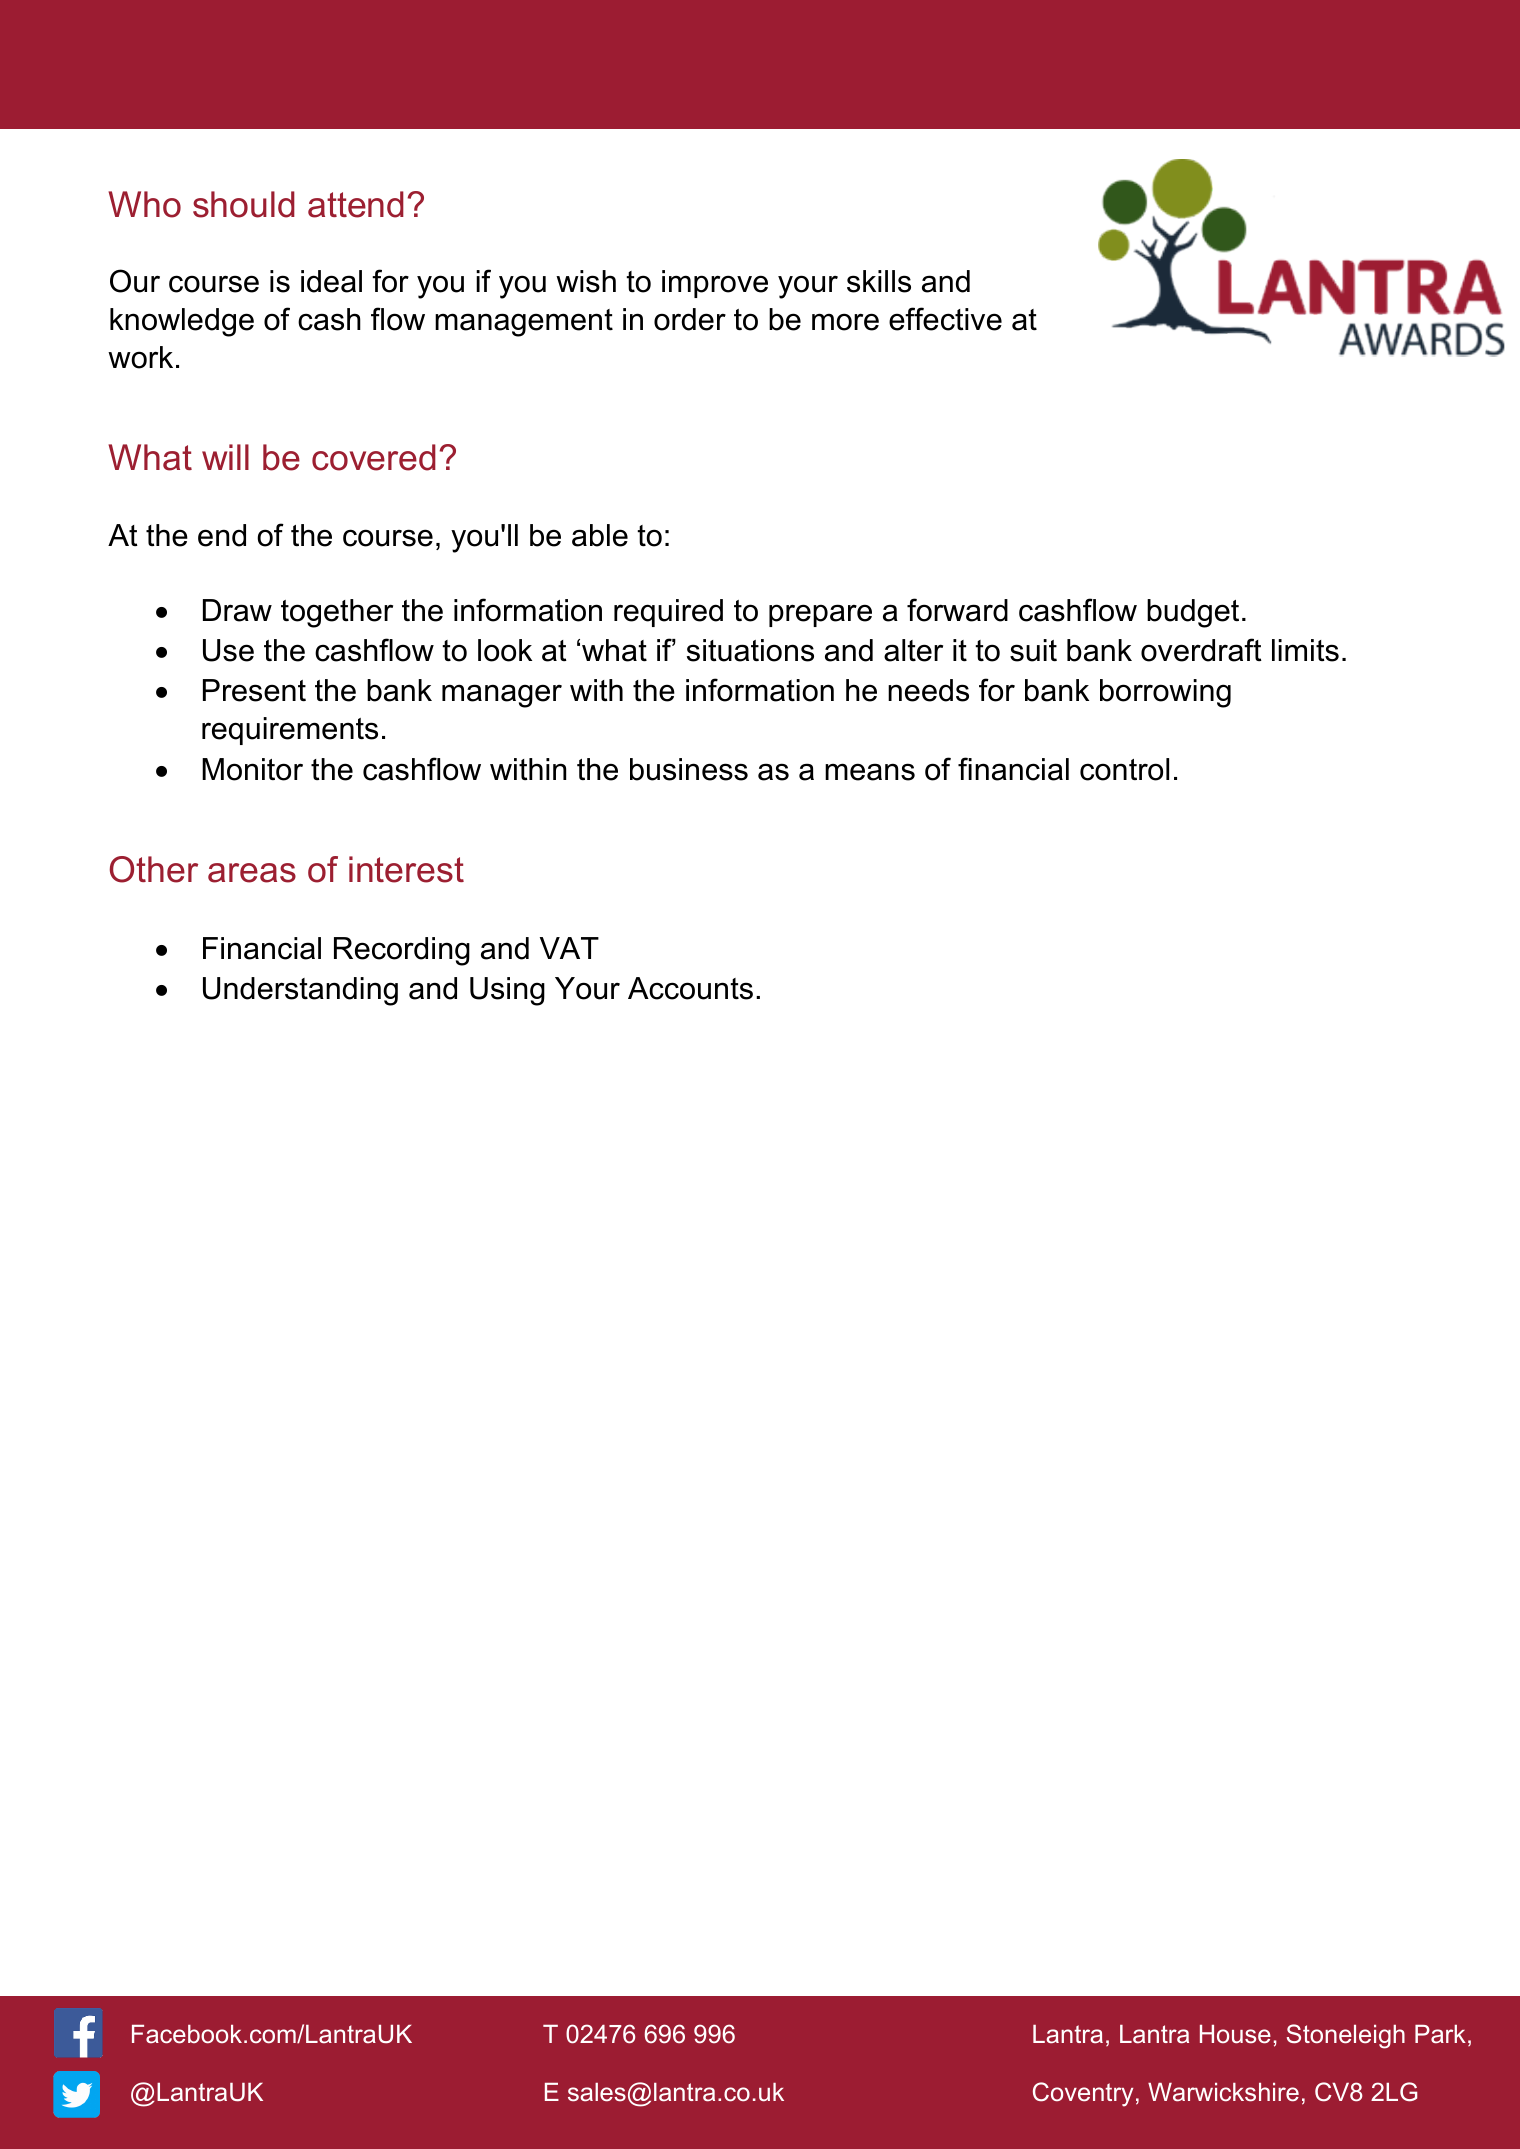  What do you see at coordinates (945, 319) in the screenshot?
I see `effective` at bounding box center [945, 319].
